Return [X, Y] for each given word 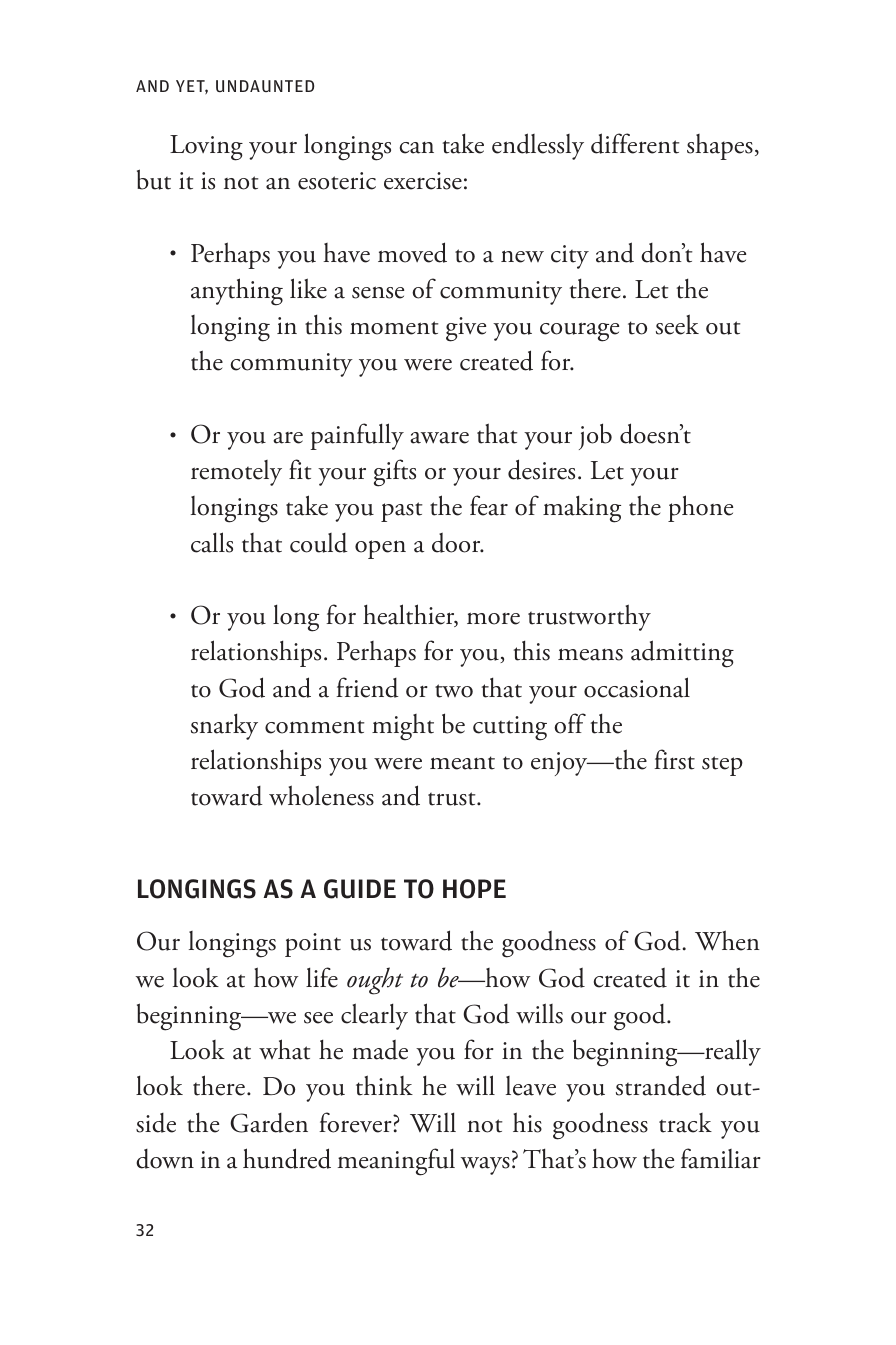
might [403, 727]
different [635, 143]
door [457, 543]
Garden [269, 1123]
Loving [206, 148]
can [417, 147]
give [466, 329]
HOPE [474, 889]
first [674, 759]
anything [237, 292]
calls [212, 542]
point [313, 945]
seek [677, 324]
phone [700, 508]
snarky [224, 726]
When [727, 940]
